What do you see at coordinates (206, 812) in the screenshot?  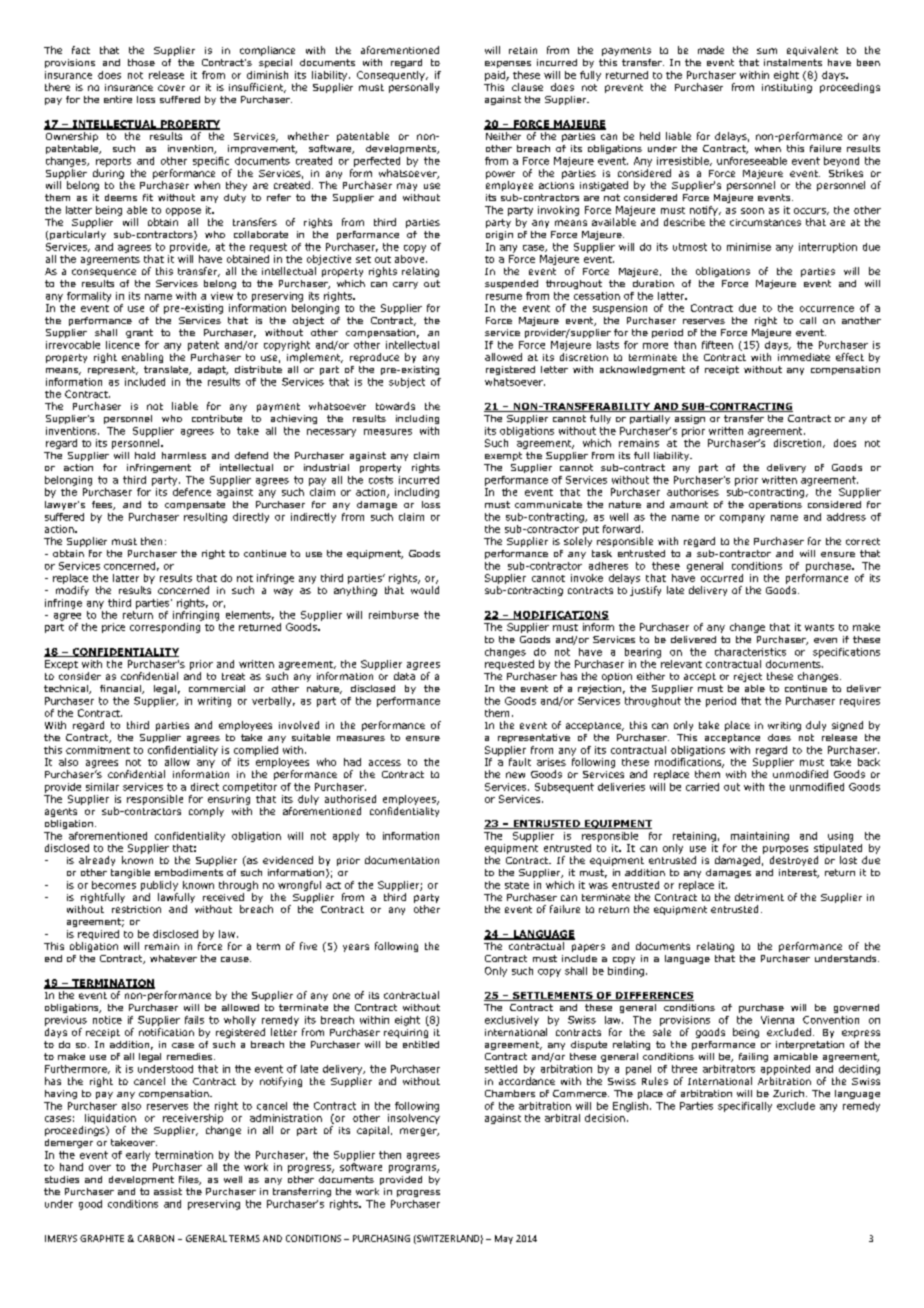 I see `comply` at bounding box center [206, 812].
